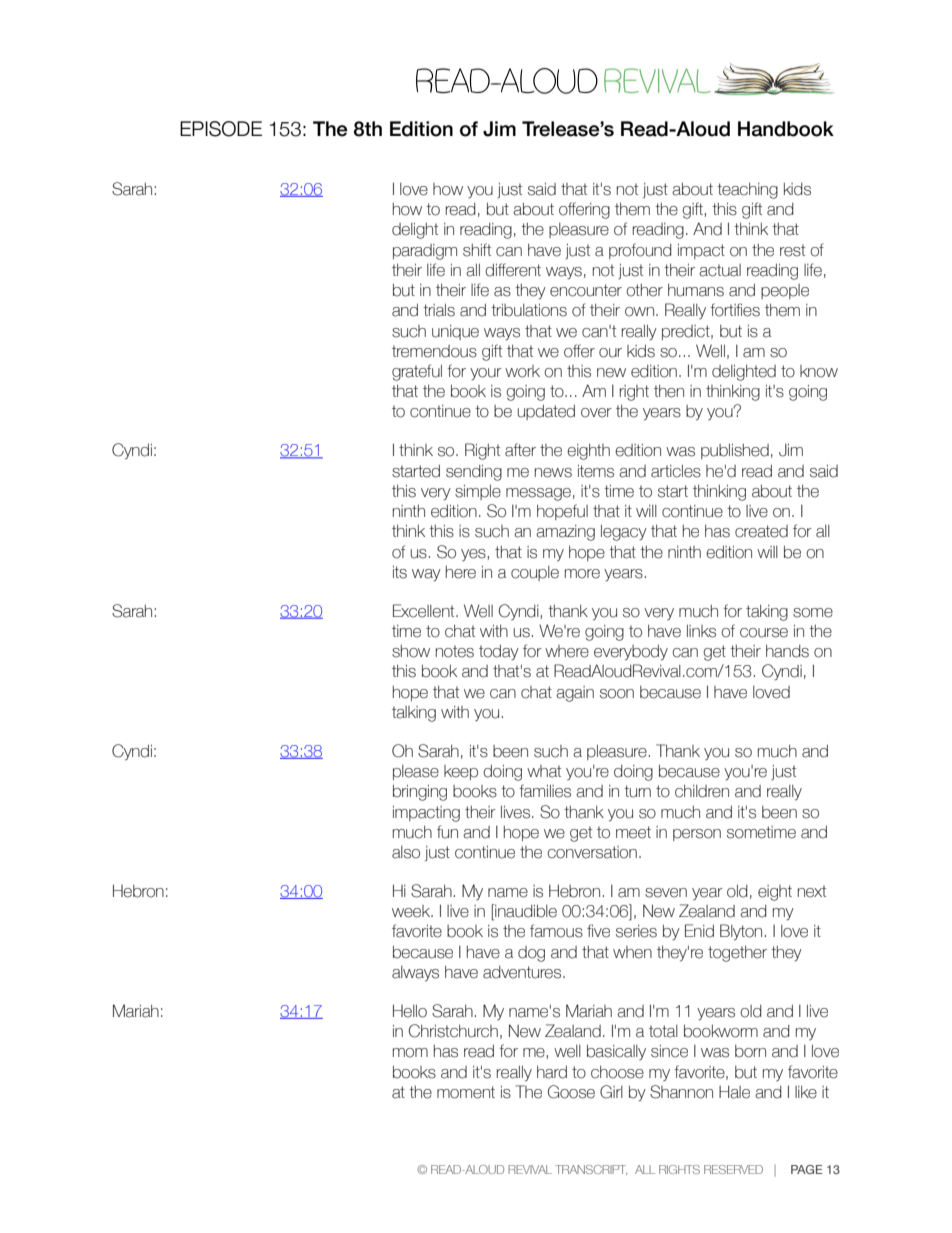  Describe the element at coordinates (466, 1092) in the screenshot. I see `moment` at that location.
